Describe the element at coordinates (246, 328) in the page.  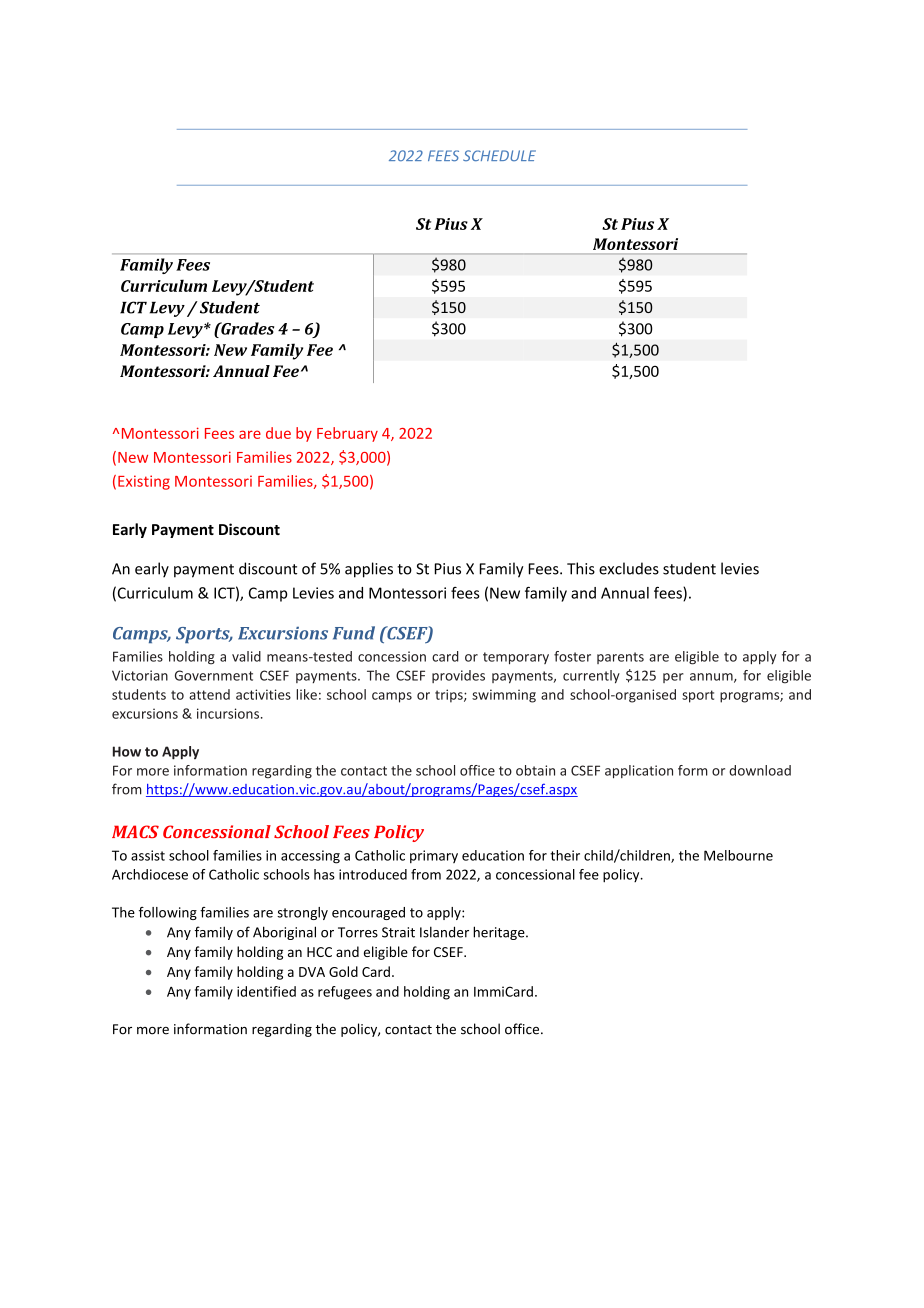
I see `Grades` at that location.
